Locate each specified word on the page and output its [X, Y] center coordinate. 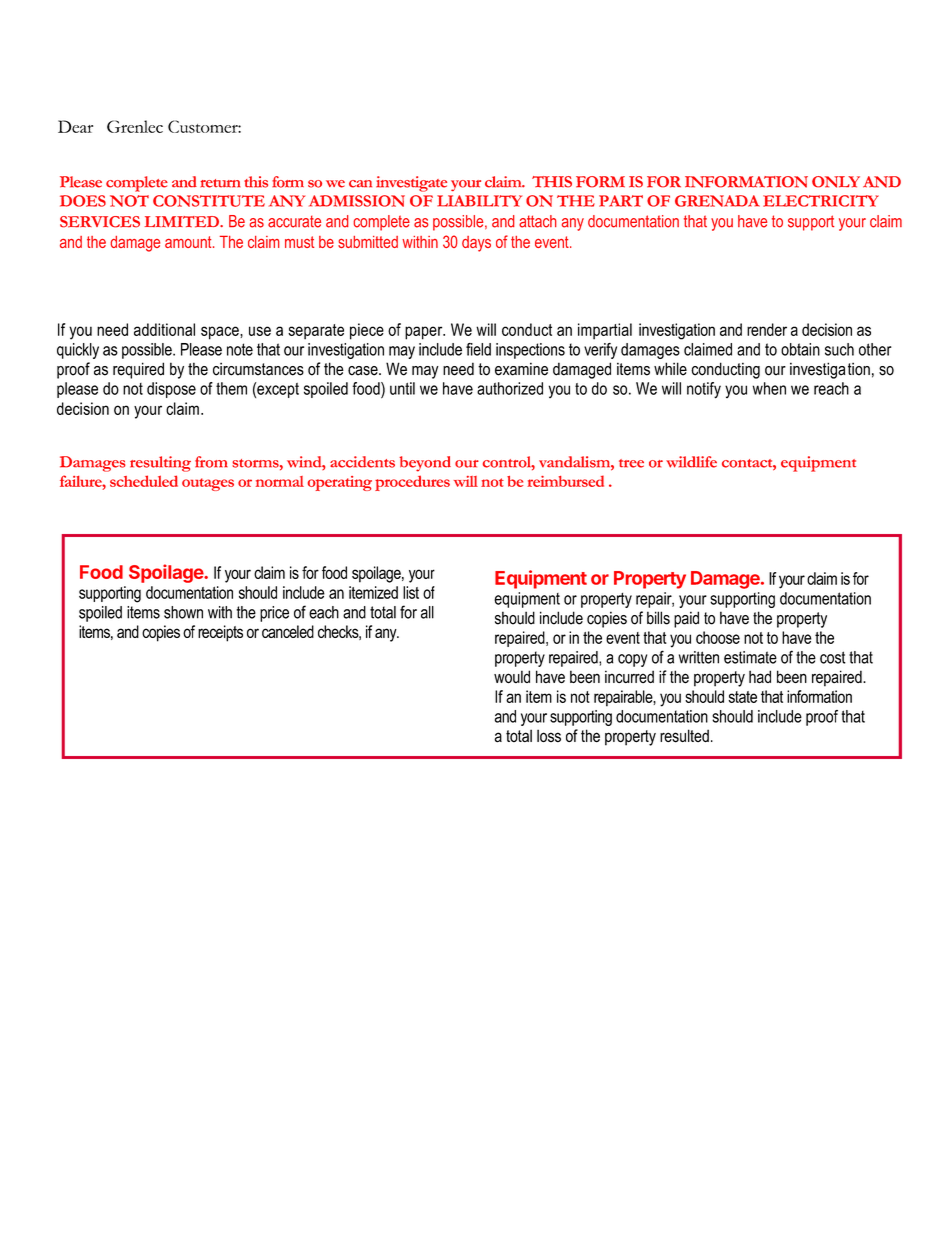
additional [164, 329]
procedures [412, 483]
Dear [75, 126]
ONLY [836, 182]
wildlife [691, 462]
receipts [220, 633]
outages [208, 484]
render [767, 329]
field [478, 349]
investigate [411, 184]
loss [549, 735]
